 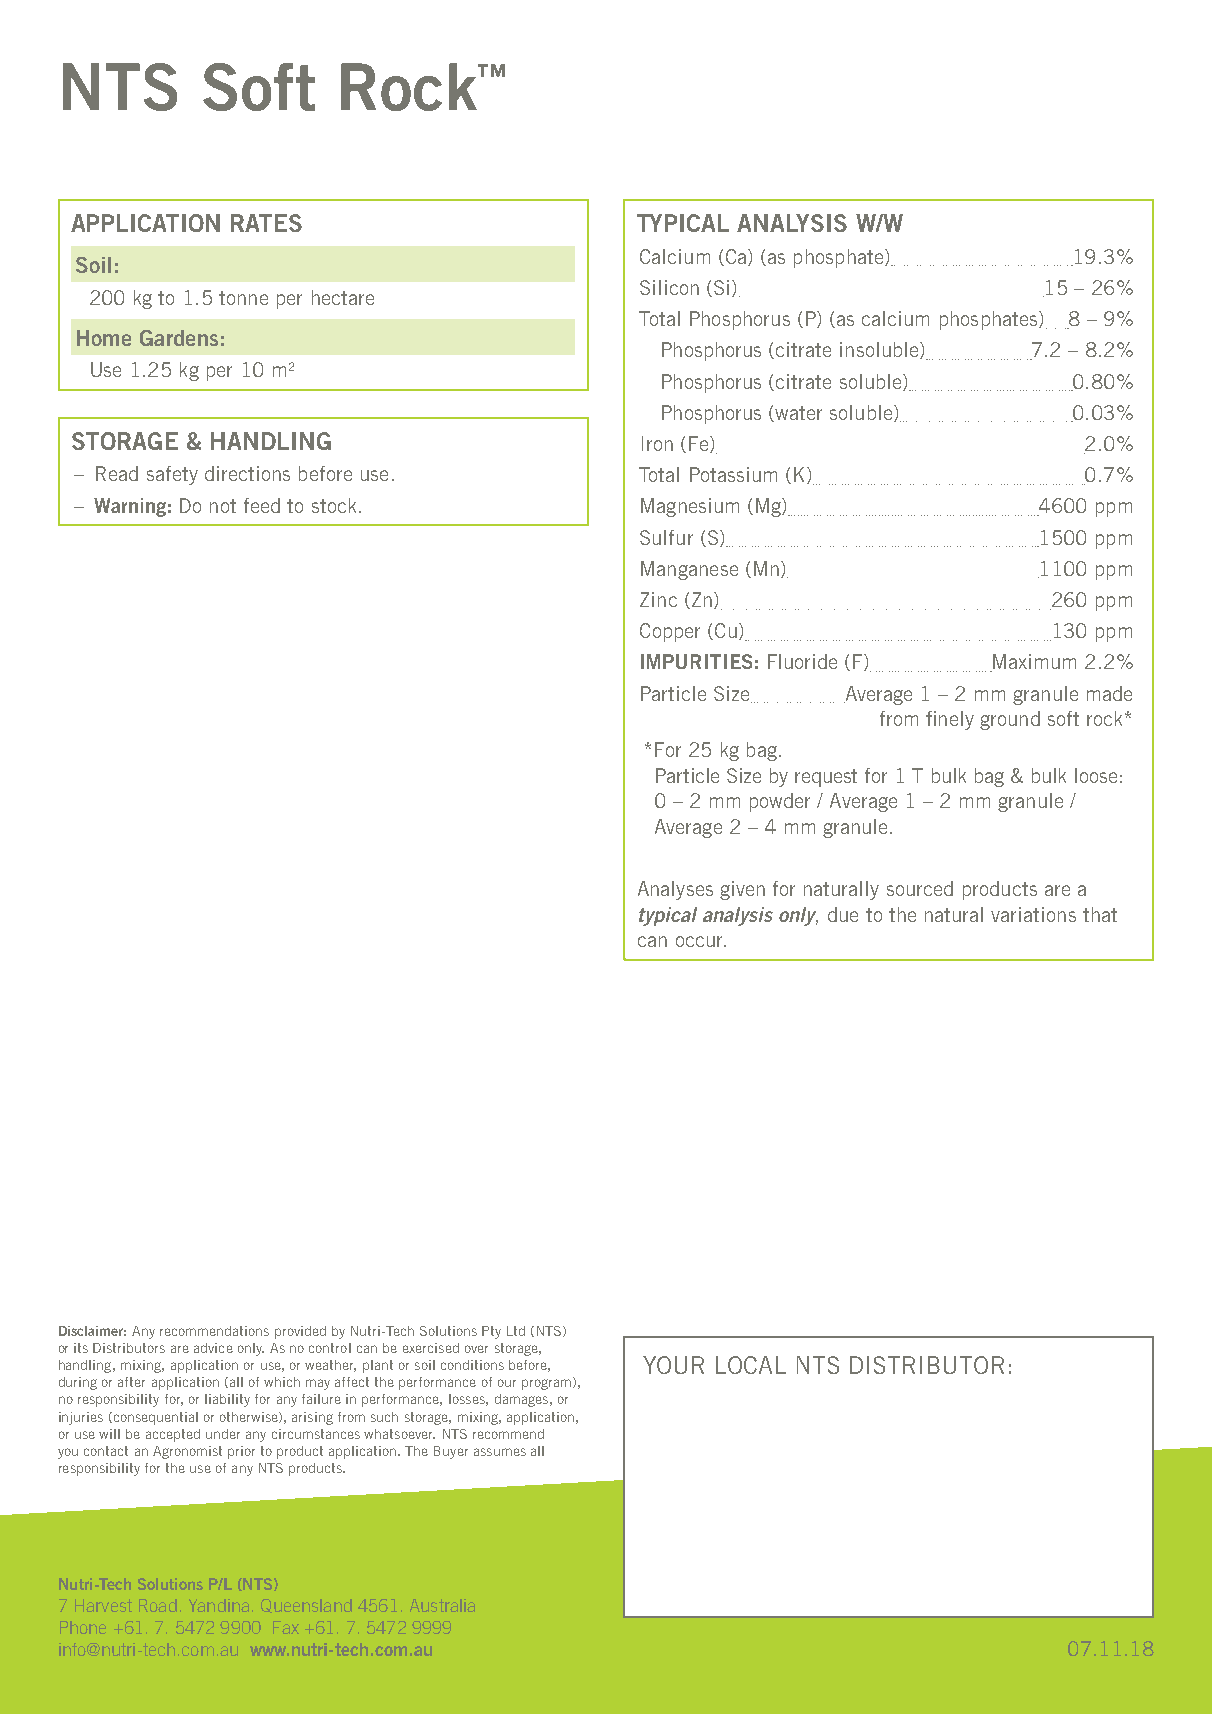 I want to click on Silicon, so click(x=669, y=287).
